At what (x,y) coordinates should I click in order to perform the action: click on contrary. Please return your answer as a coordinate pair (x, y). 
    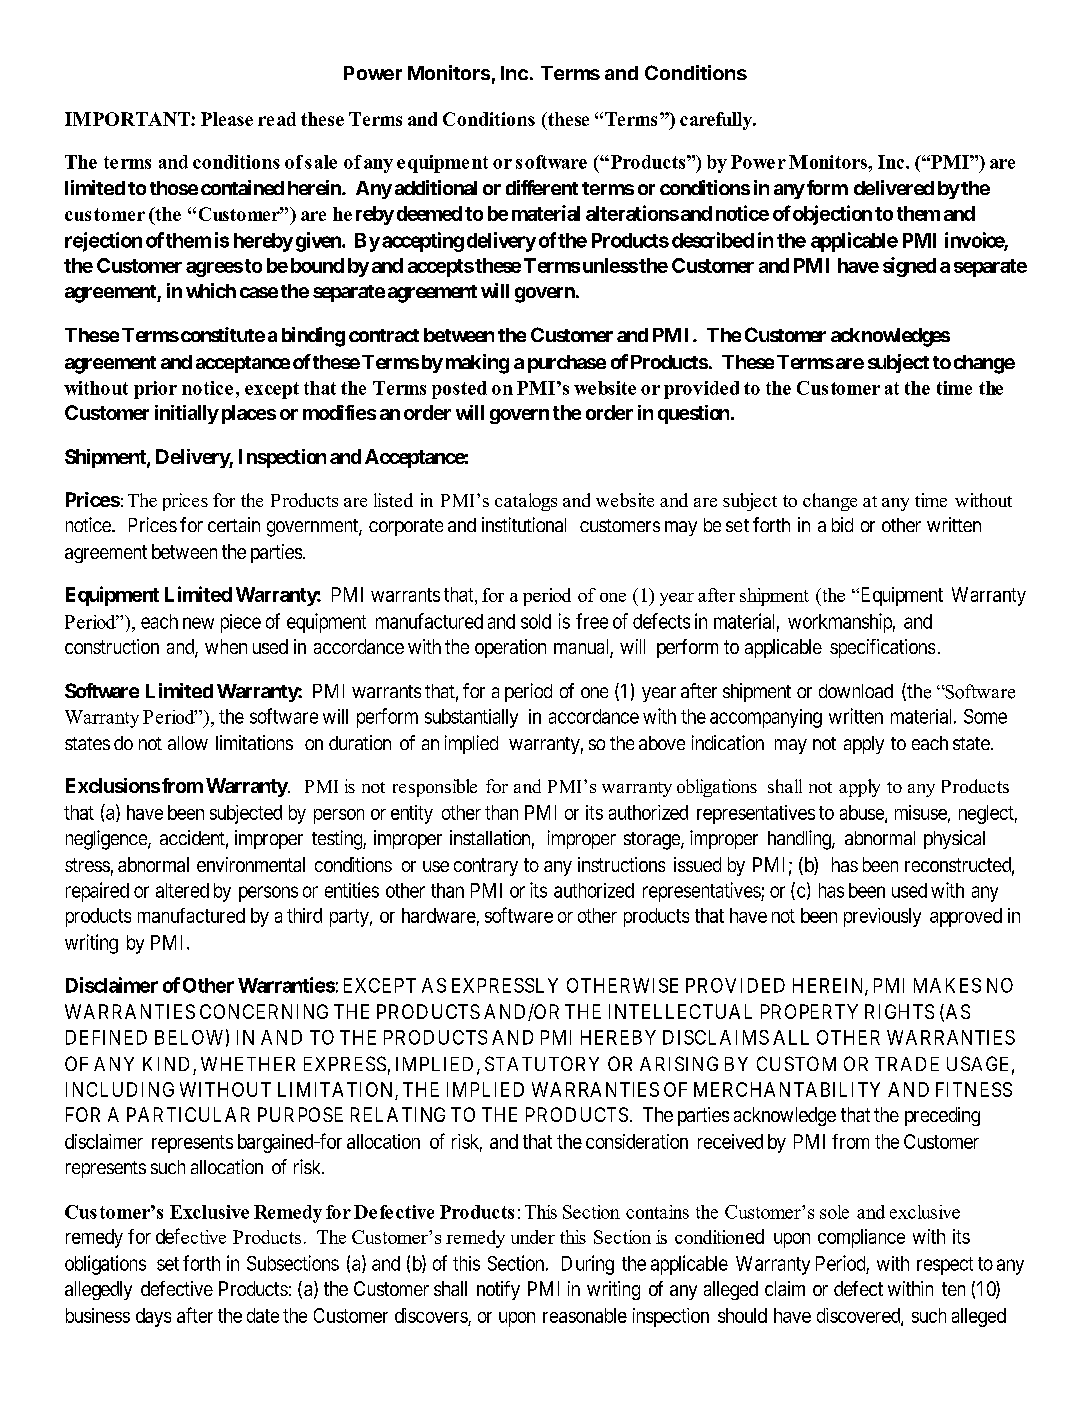
    Looking at the image, I should click on (486, 867).
